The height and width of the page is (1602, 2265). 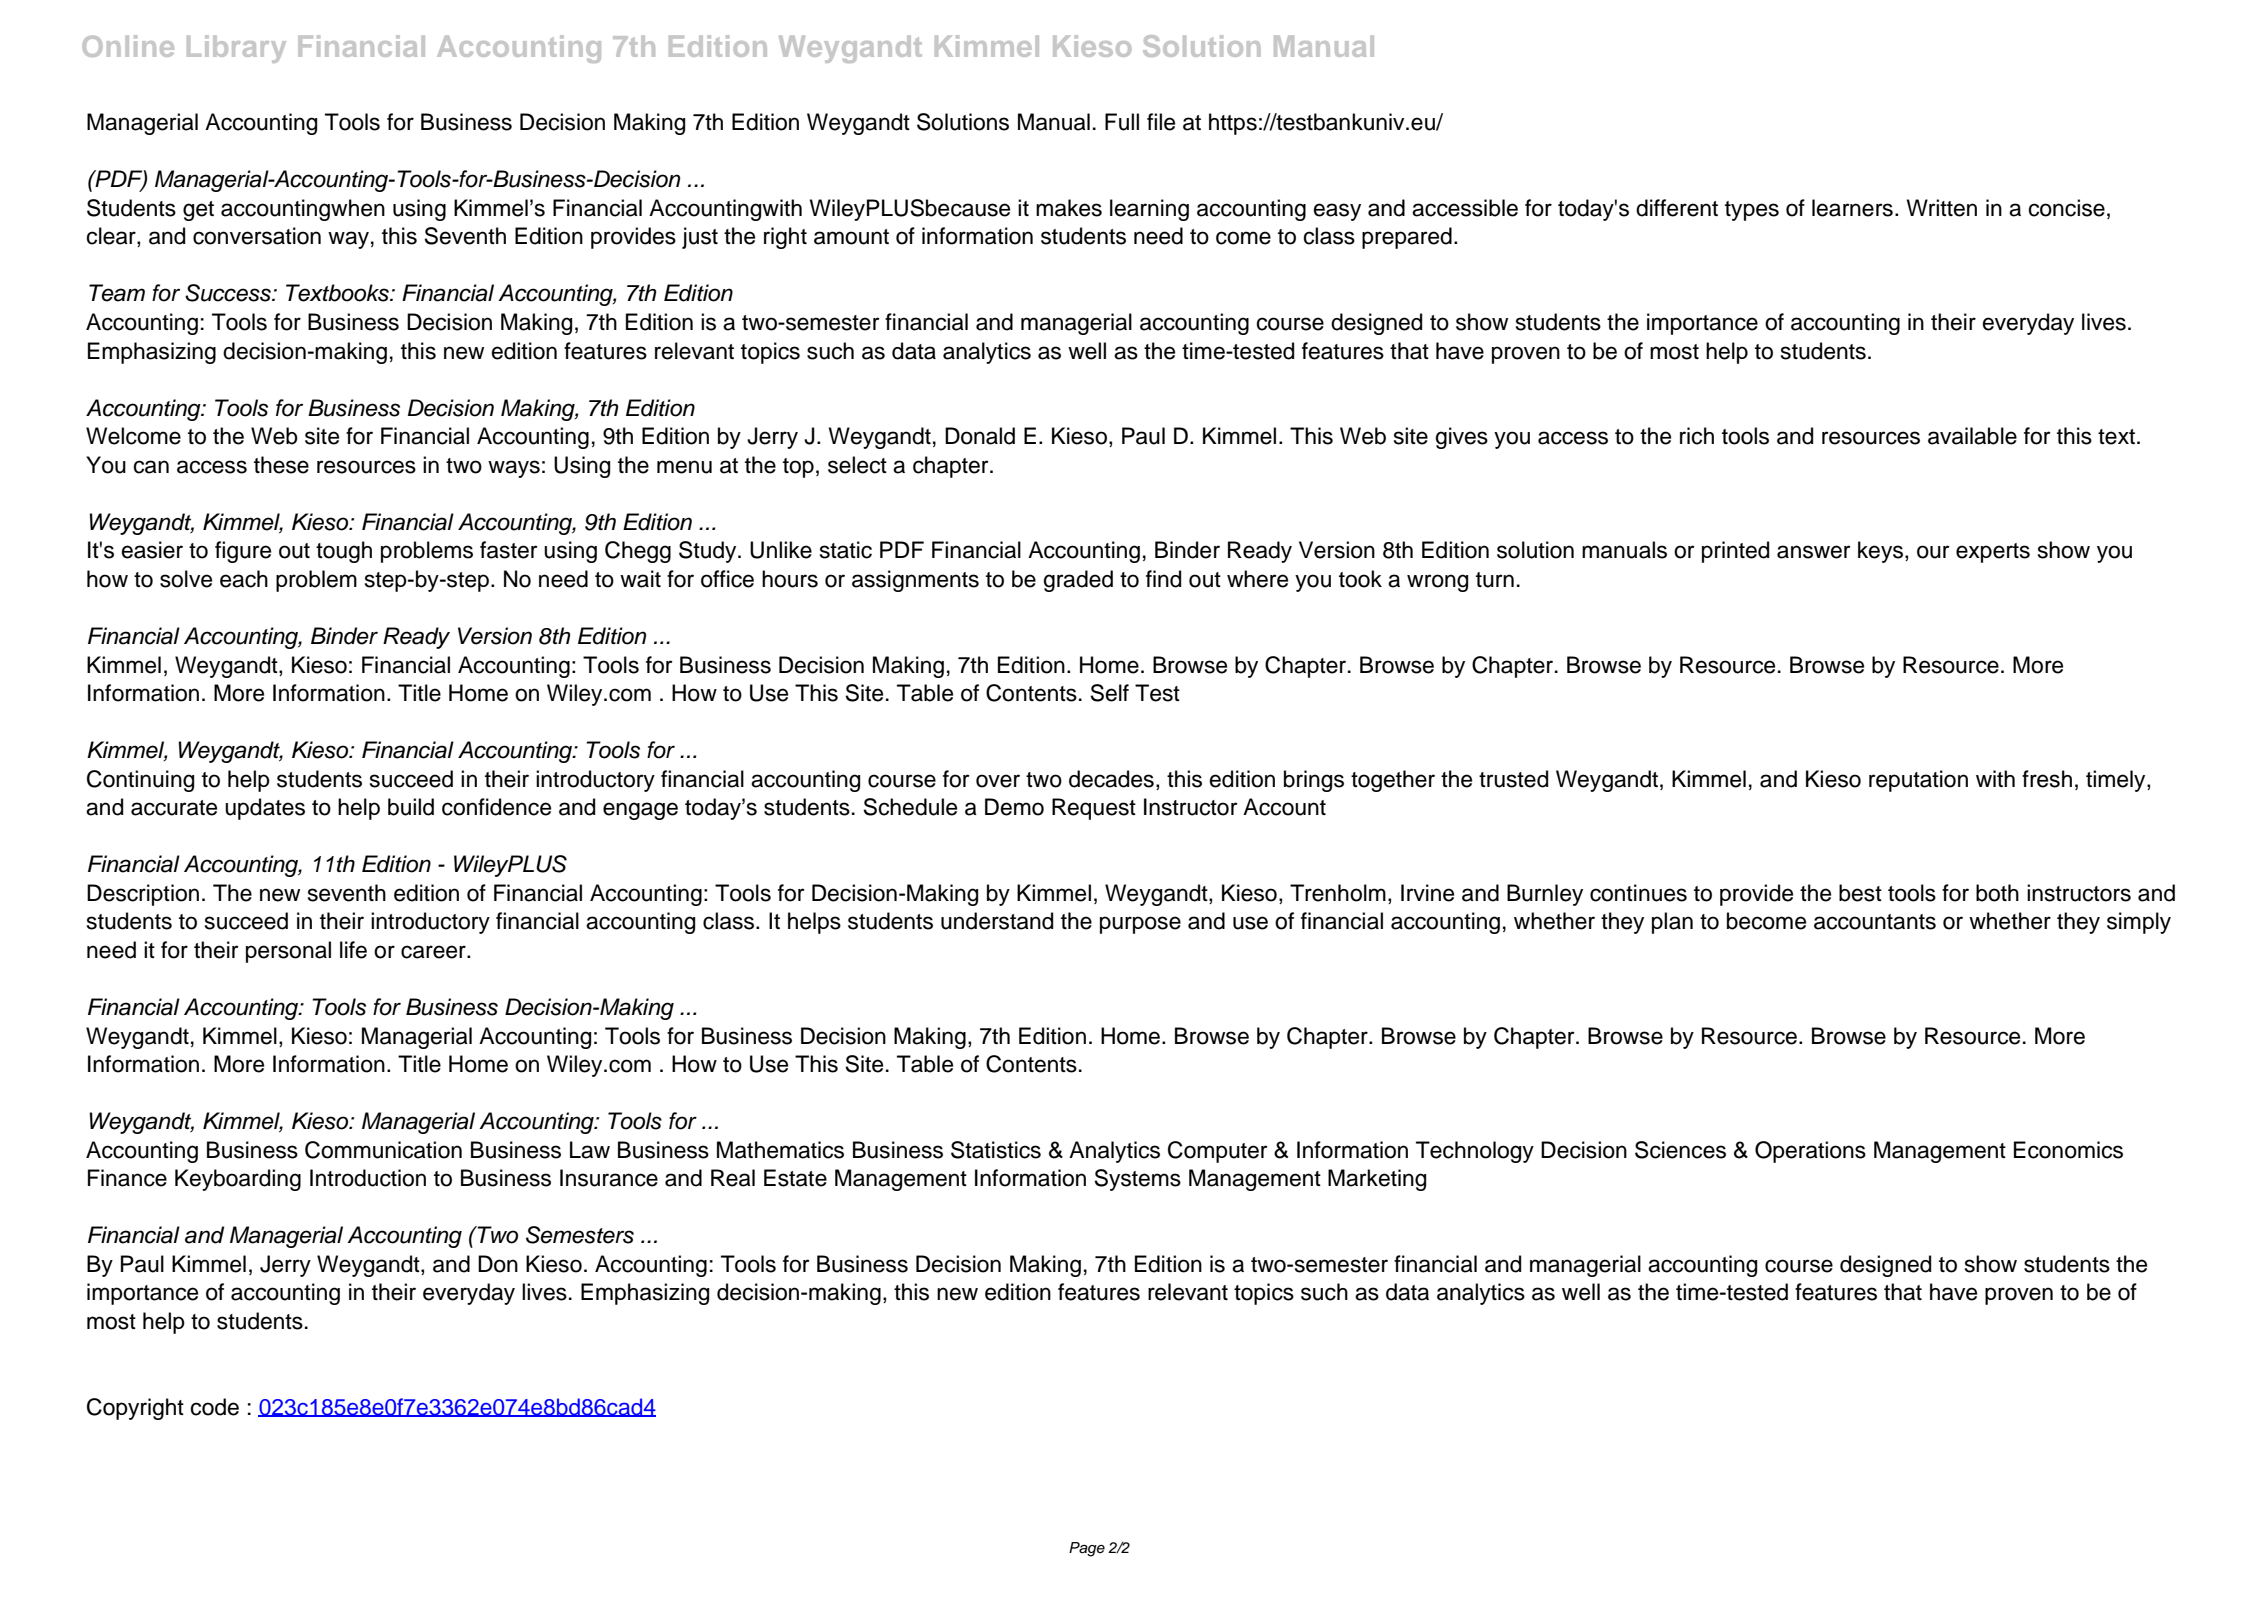 I want to click on Library, so click(x=236, y=49).
